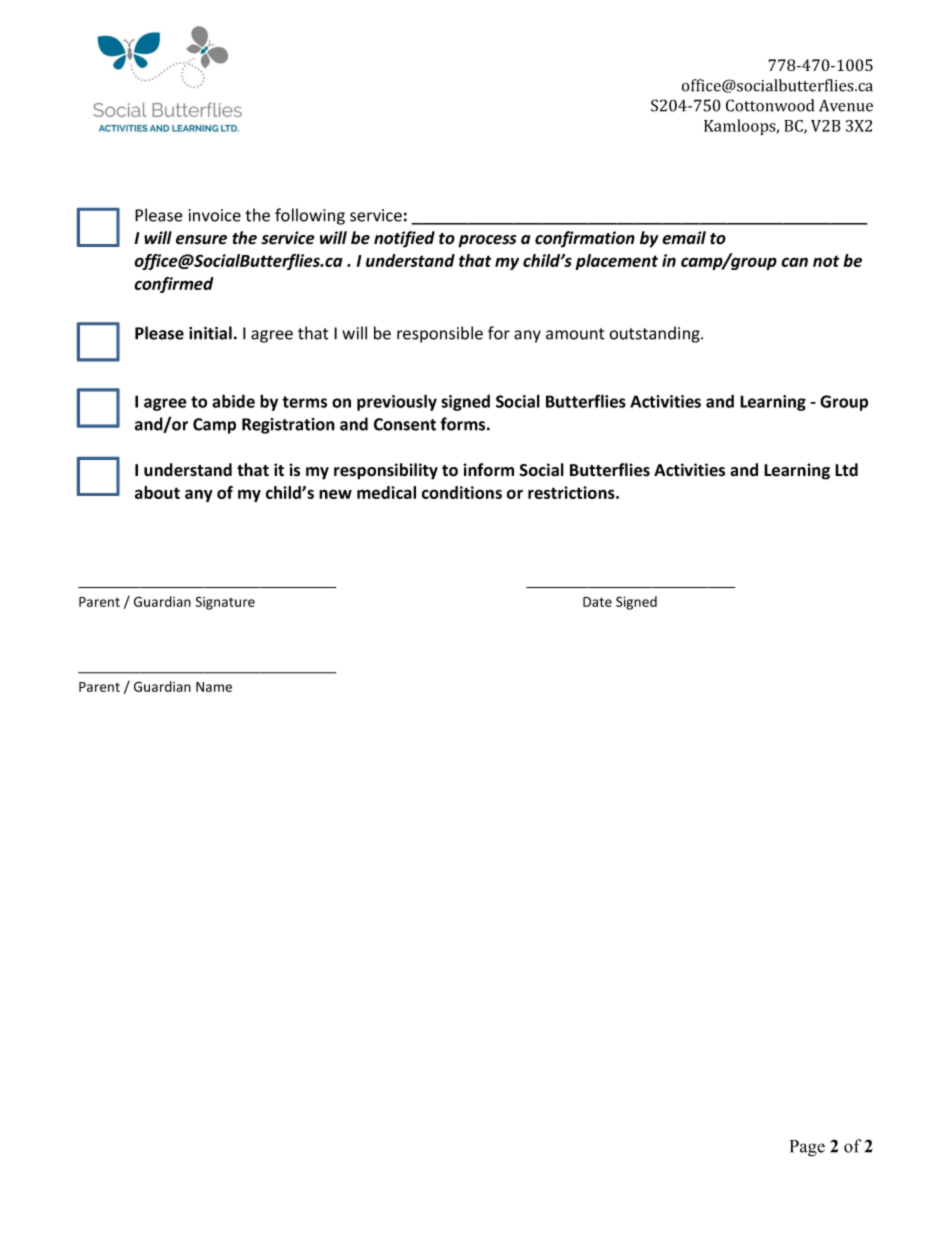 The height and width of the screenshot is (1233, 952). Describe the element at coordinates (846, 470) in the screenshot. I see `Ltd` at that location.
